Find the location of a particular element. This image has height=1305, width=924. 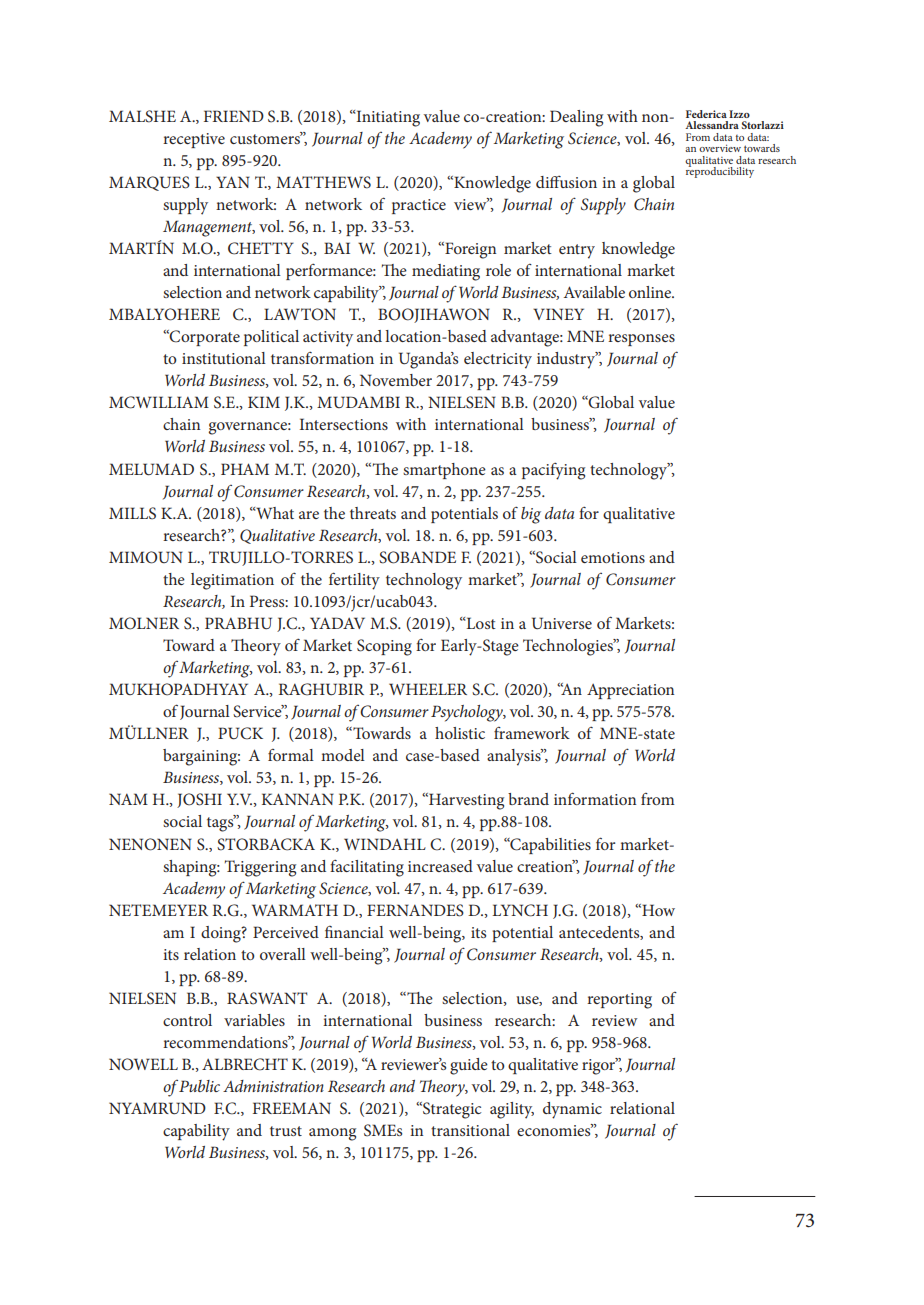

practice is located at coordinates (419, 206).
